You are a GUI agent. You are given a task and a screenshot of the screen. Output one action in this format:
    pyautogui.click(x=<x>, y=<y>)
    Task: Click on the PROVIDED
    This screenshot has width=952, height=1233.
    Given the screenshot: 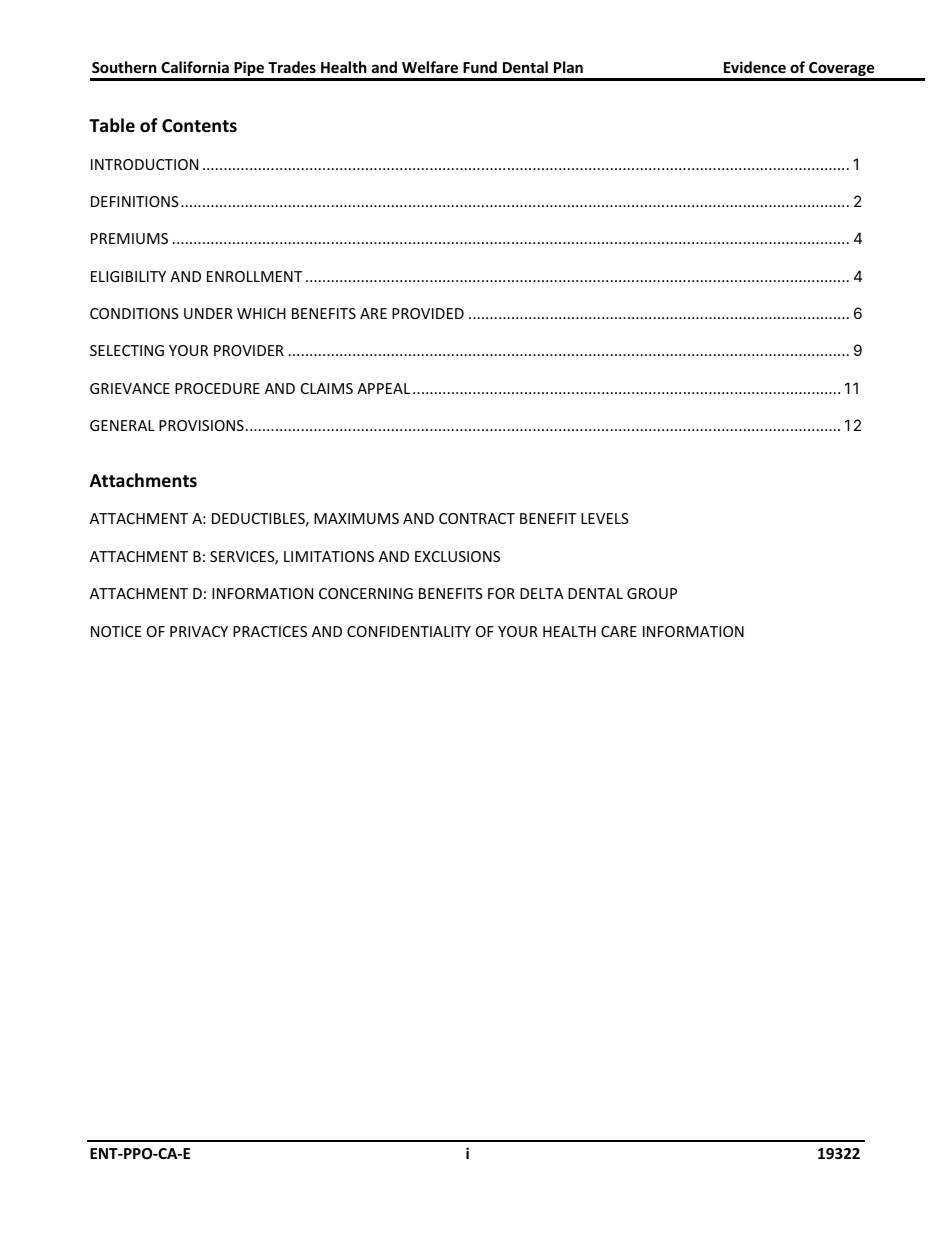 What is the action you would take?
    pyautogui.click(x=428, y=313)
